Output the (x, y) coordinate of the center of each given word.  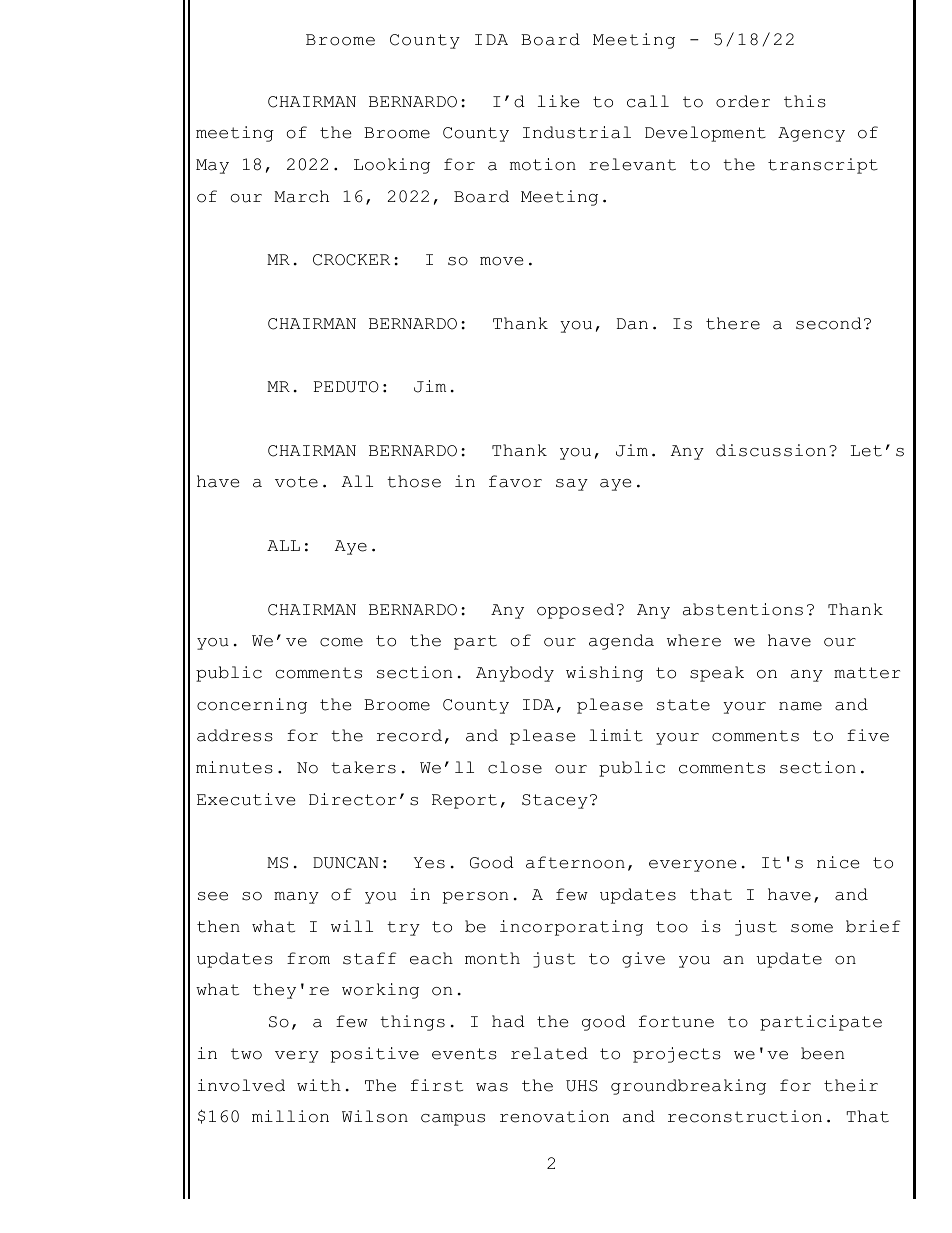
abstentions (743, 609)
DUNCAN (346, 863)
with (319, 1085)
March (301, 196)
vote (296, 482)
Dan (632, 324)
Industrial (577, 132)
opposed (575, 611)
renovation (554, 1116)
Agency (811, 134)
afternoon (575, 862)
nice (838, 862)
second (829, 323)
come (341, 642)
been (822, 1053)
